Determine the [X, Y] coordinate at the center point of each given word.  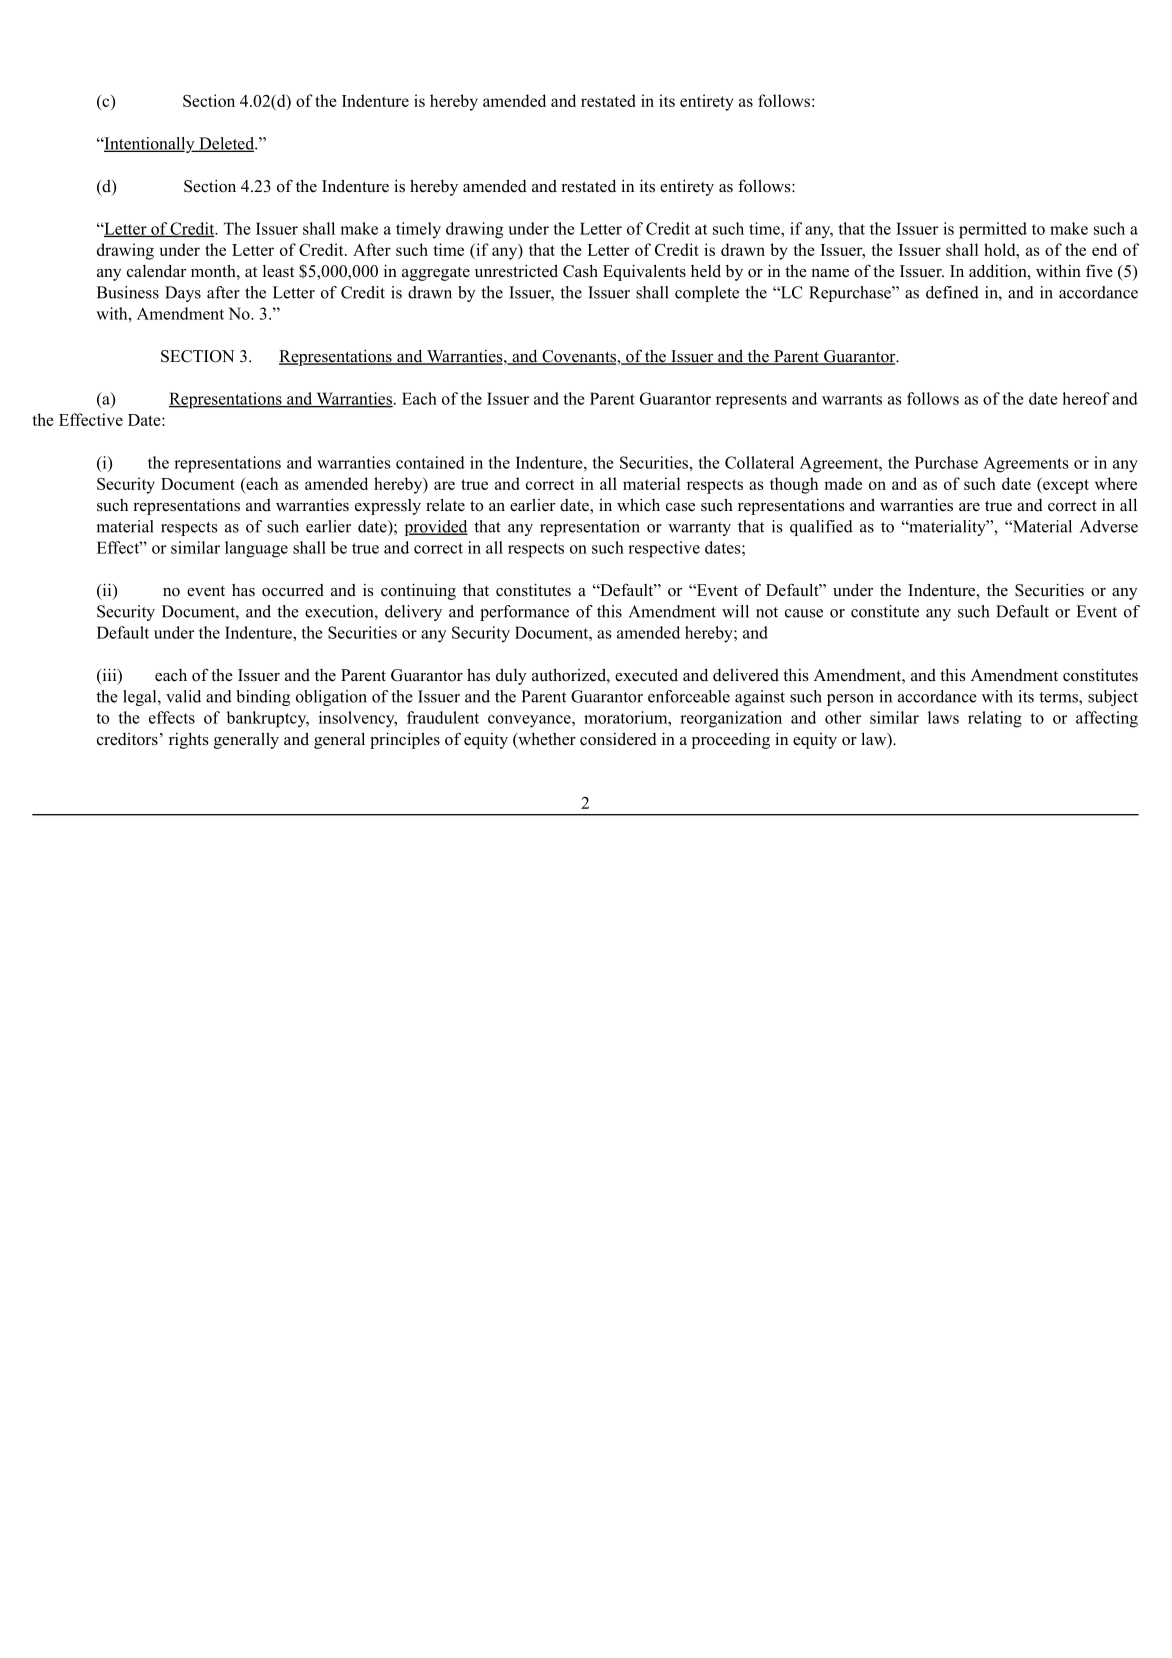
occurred [293, 590]
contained [430, 462]
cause [804, 613]
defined [952, 292]
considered [618, 739]
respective [664, 549]
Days [183, 294]
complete [707, 294]
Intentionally [149, 145]
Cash [580, 271]
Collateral [759, 462]
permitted [993, 230]
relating [995, 719]
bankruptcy [268, 719]
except [1065, 486]
